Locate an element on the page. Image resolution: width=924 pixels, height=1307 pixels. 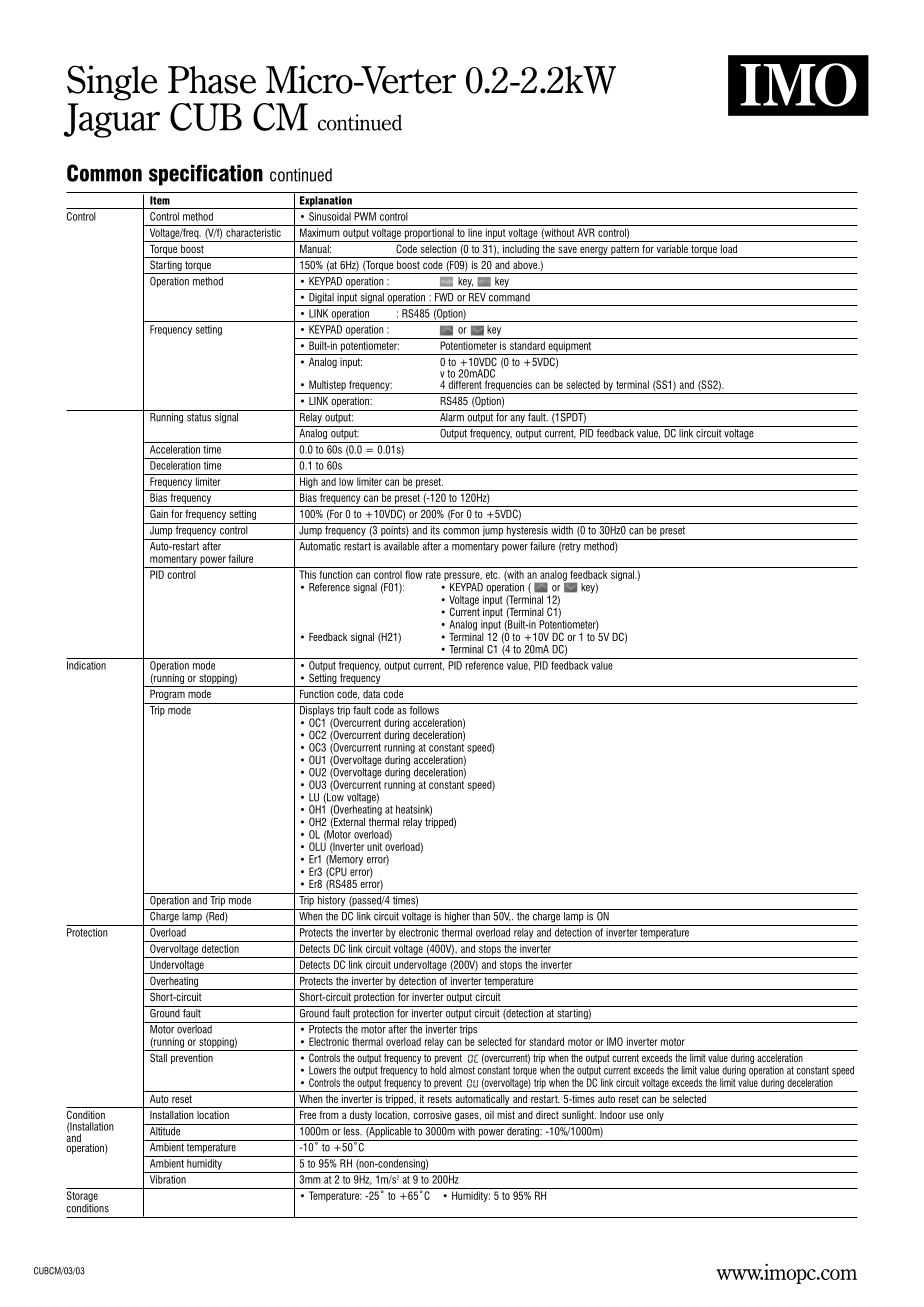
data is located at coordinates (371, 694).
